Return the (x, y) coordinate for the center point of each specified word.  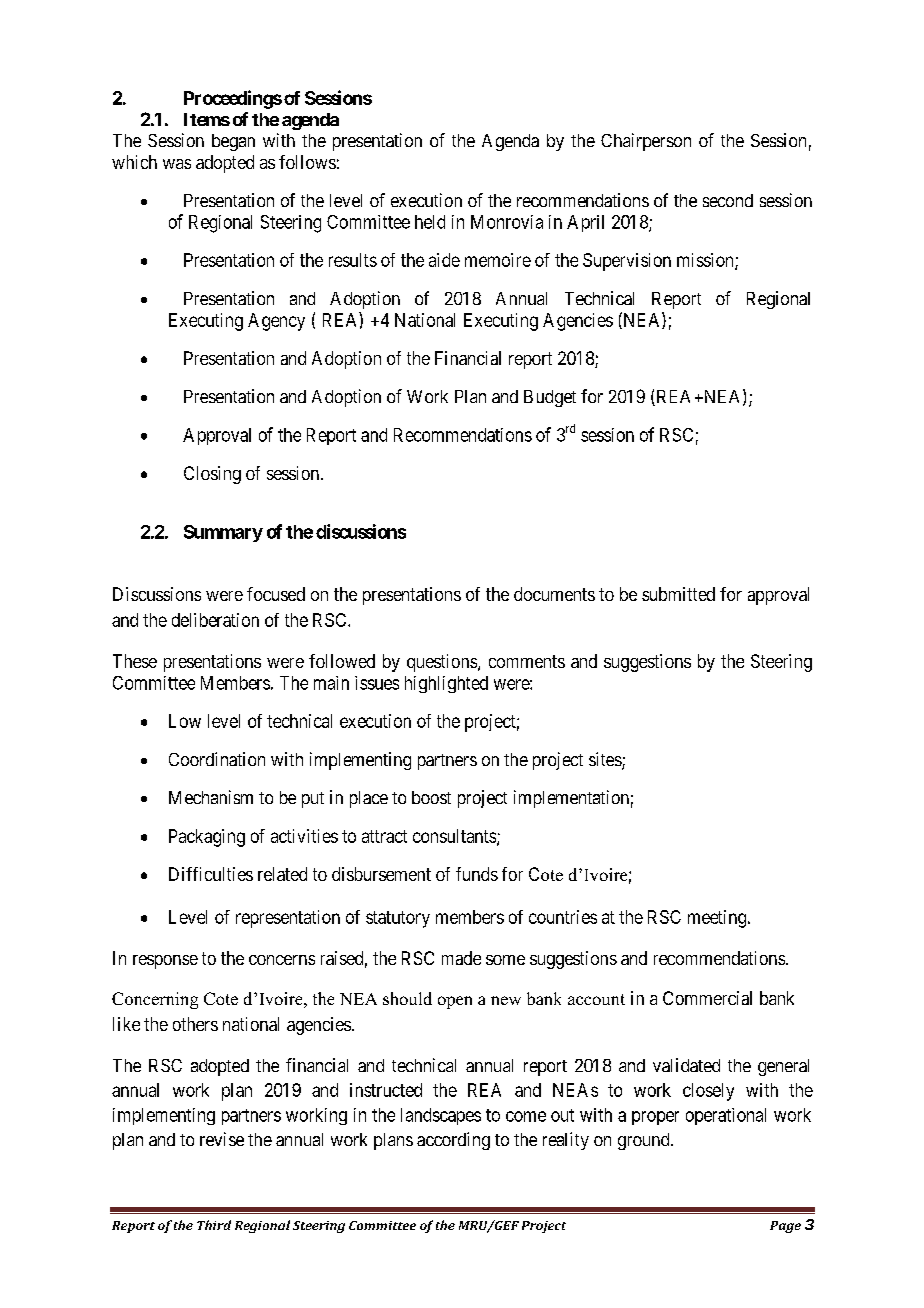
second (728, 200)
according (453, 1141)
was (177, 164)
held (430, 222)
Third (214, 1225)
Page (785, 1227)
